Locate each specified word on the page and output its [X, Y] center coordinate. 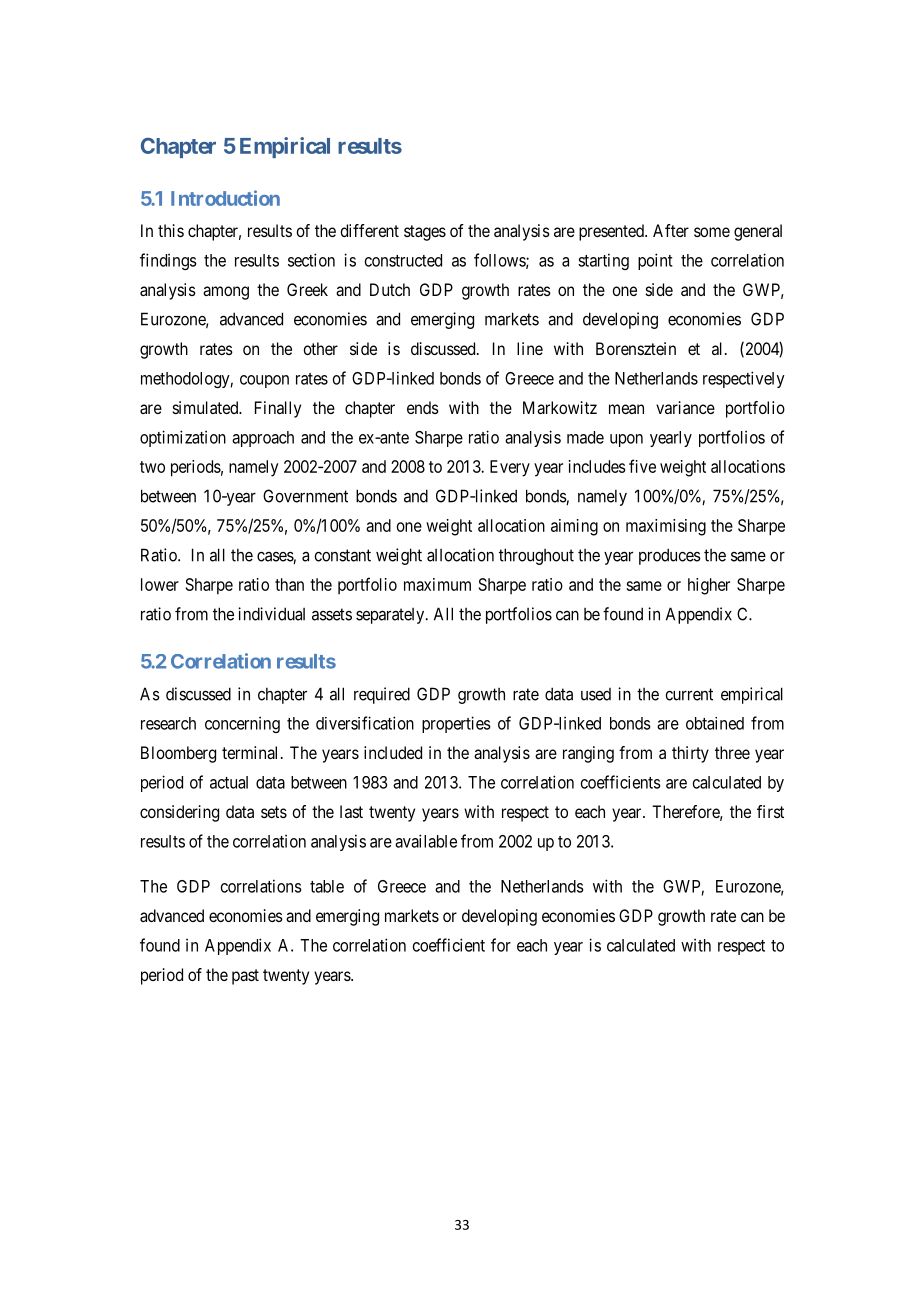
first [770, 811]
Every [510, 468]
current [689, 694]
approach [263, 439]
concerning [242, 724]
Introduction [225, 198]
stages [425, 233]
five [642, 466]
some [712, 232]
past [245, 977]
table [327, 886]
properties [456, 724]
